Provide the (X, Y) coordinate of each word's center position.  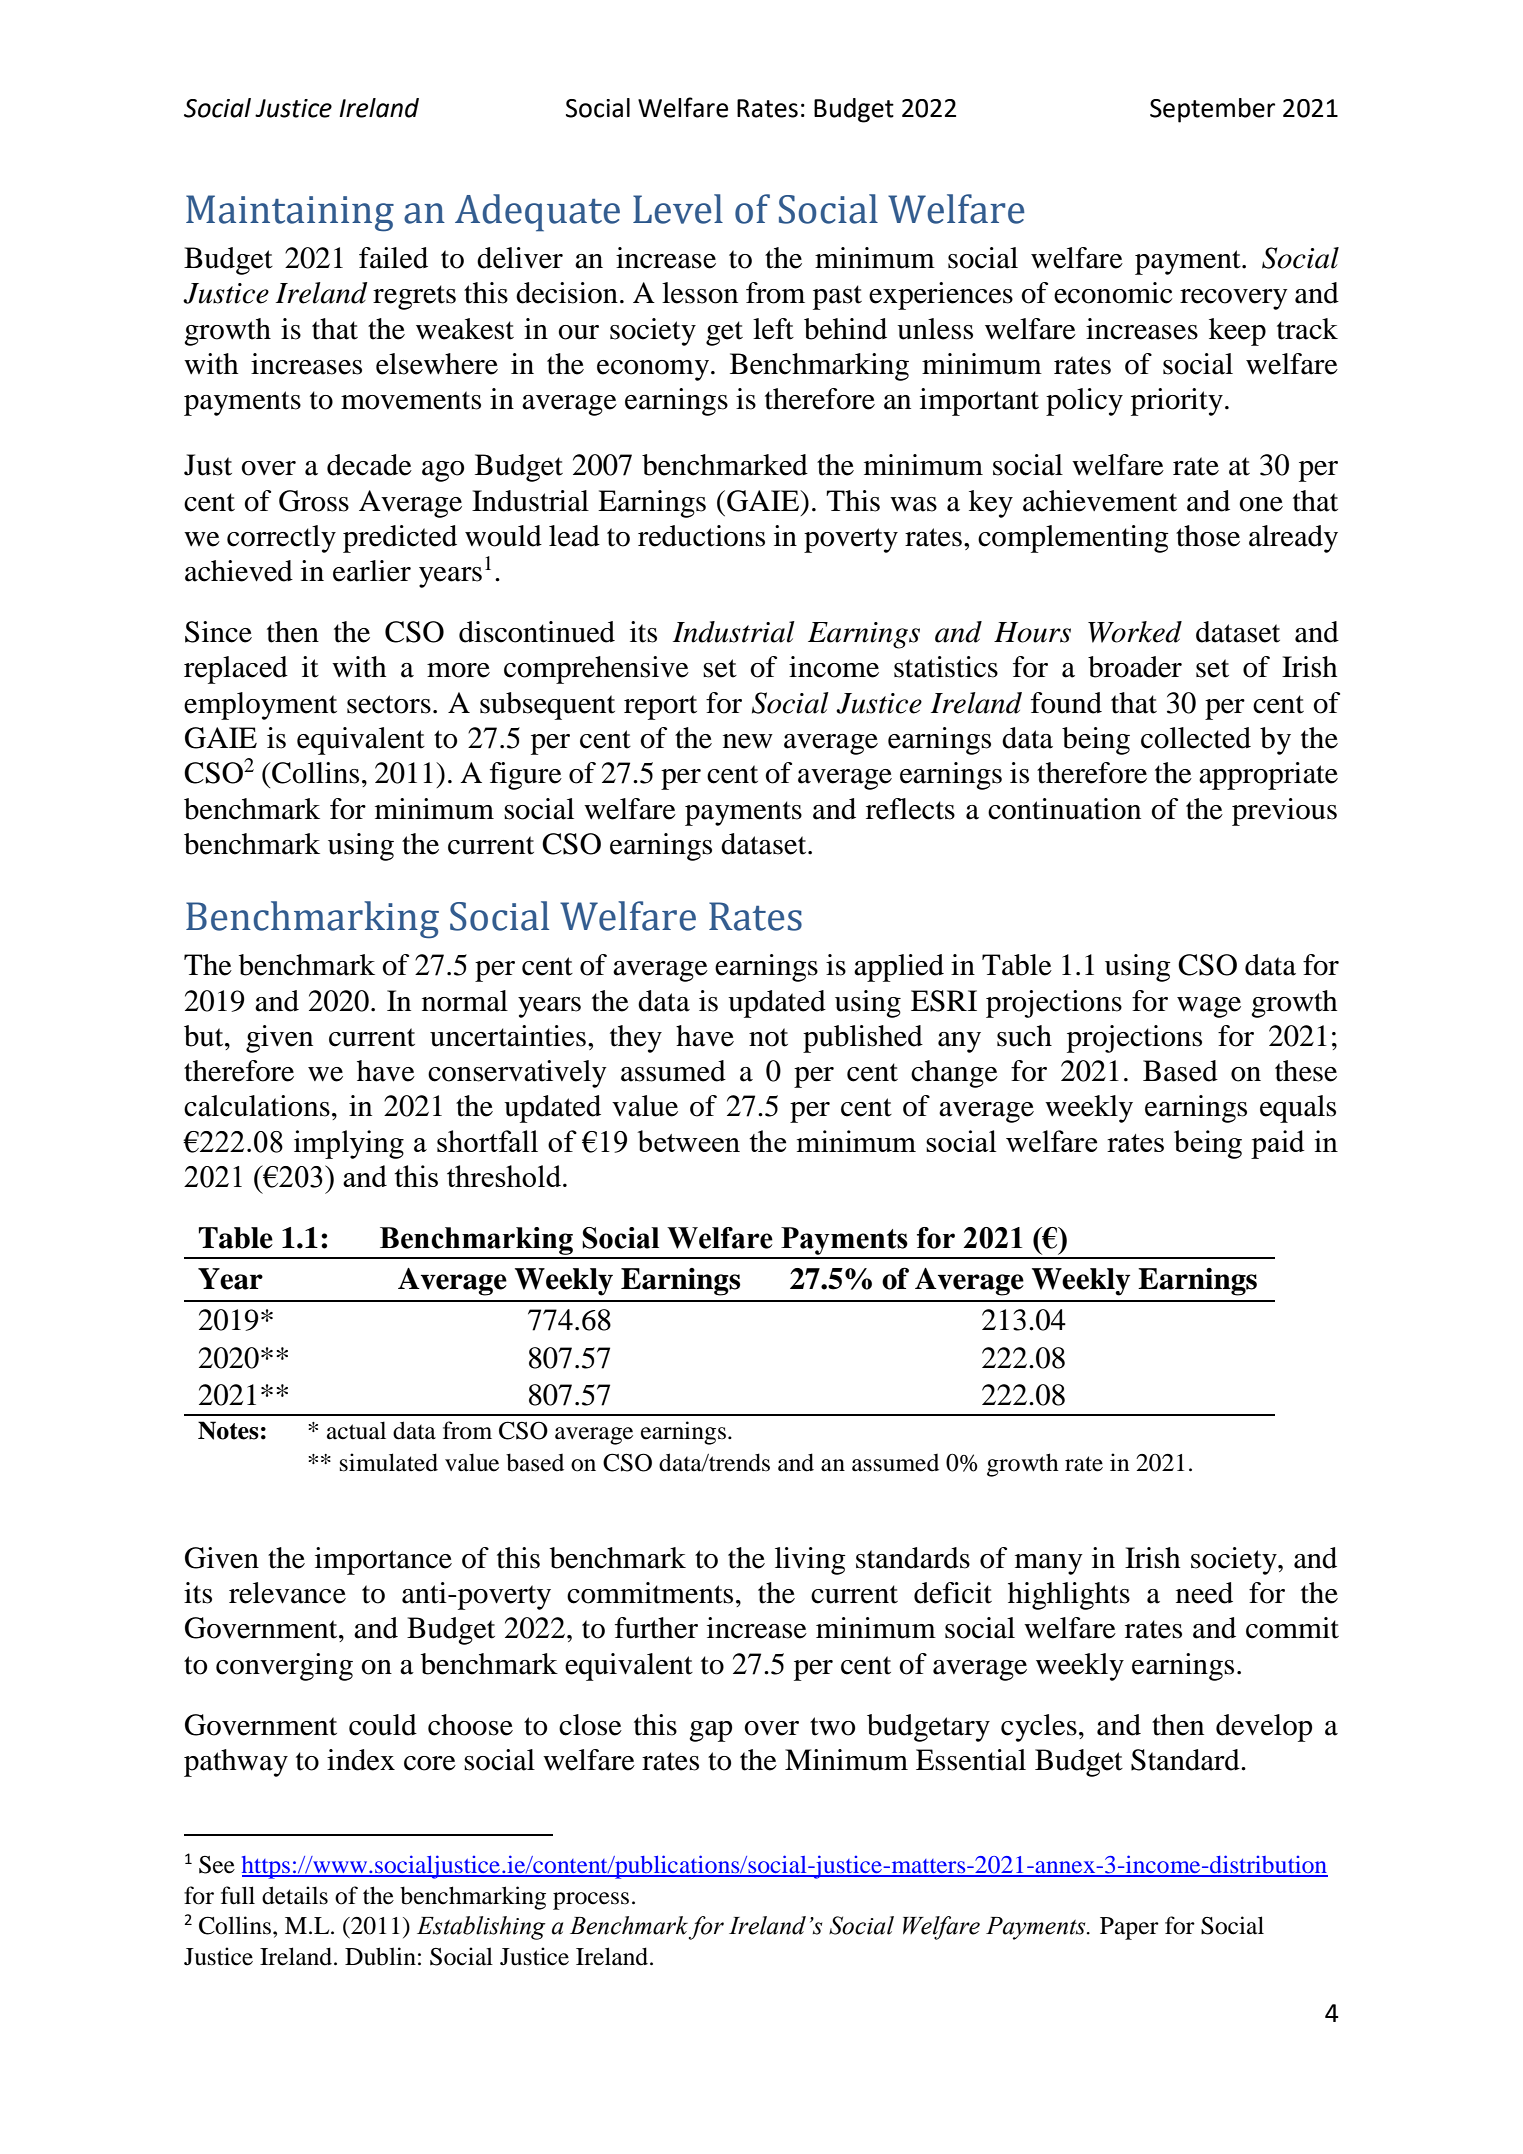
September (1212, 110)
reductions (701, 536)
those (1208, 536)
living (810, 1561)
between (688, 1141)
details (295, 1895)
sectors (389, 704)
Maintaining (290, 213)
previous (1284, 812)
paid (1278, 1144)
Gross (314, 501)
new (748, 741)
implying (349, 1144)
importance (383, 1561)
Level (678, 209)
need (1204, 1593)
